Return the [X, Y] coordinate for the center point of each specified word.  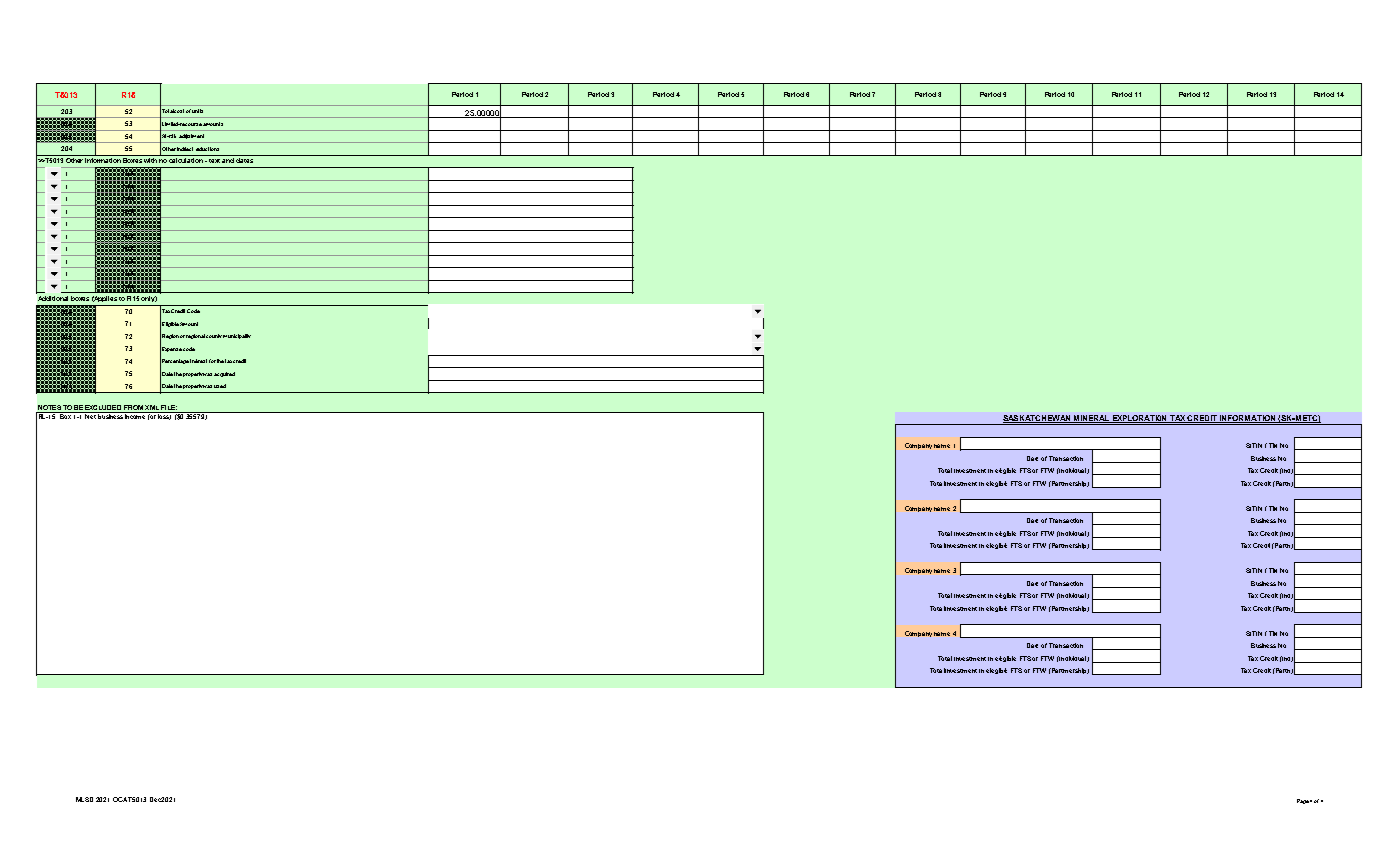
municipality [237, 336]
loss [164, 416]
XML [152, 407]
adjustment [191, 136]
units [197, 111]
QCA [121, 799]
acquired [224, 374]
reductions [207, 149]
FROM [133, 407]
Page [1303, 801]
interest [198, 361]
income [136, 415]
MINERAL [1091, 419]
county [214, 336]
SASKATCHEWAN [1037, 419]
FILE [169, 407]
